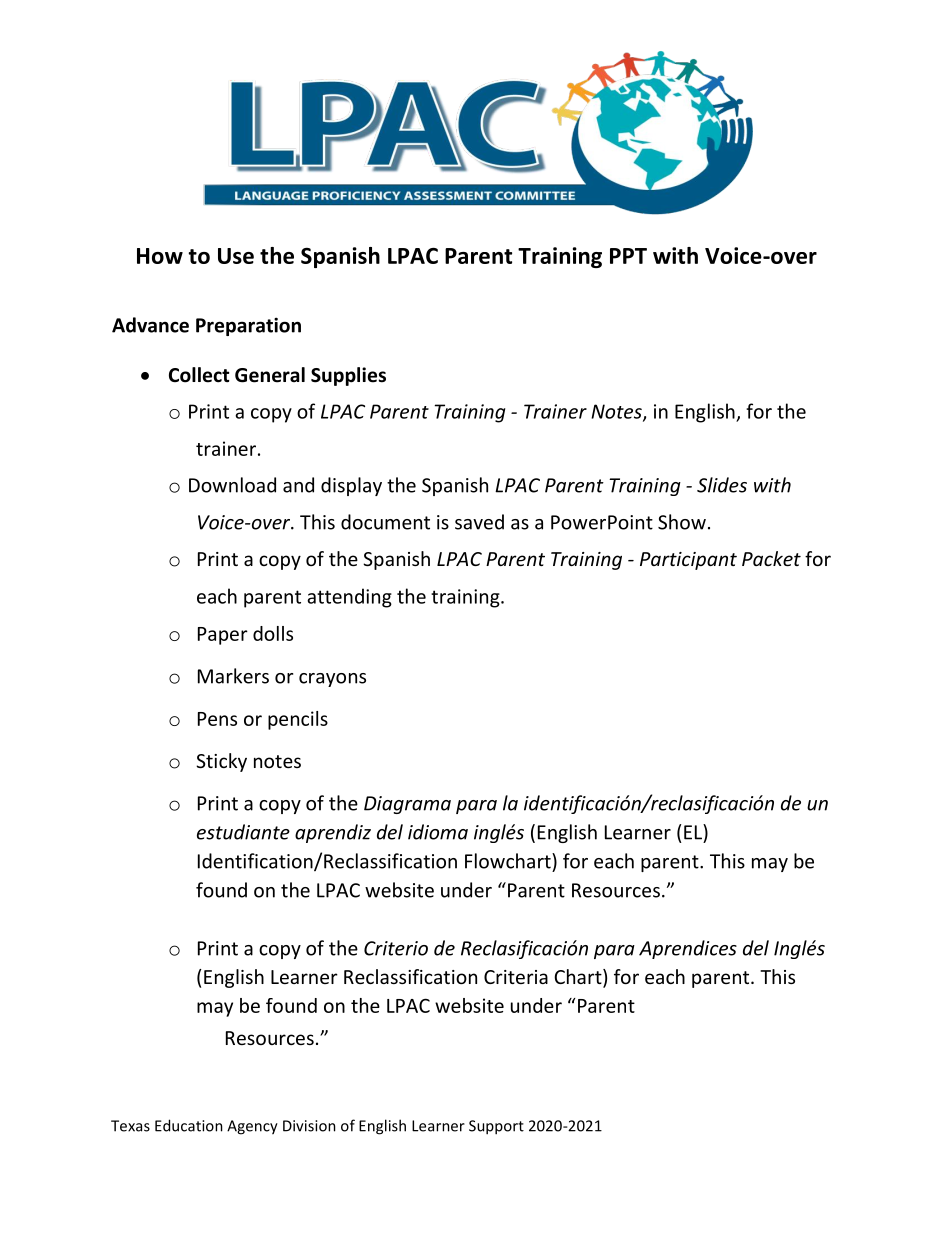 The height and width of the screenshot is (1233, 952). What do you see at coordinates (479, 522) in the screenshot?
I see `saved` at bounding box center [479, 522].
